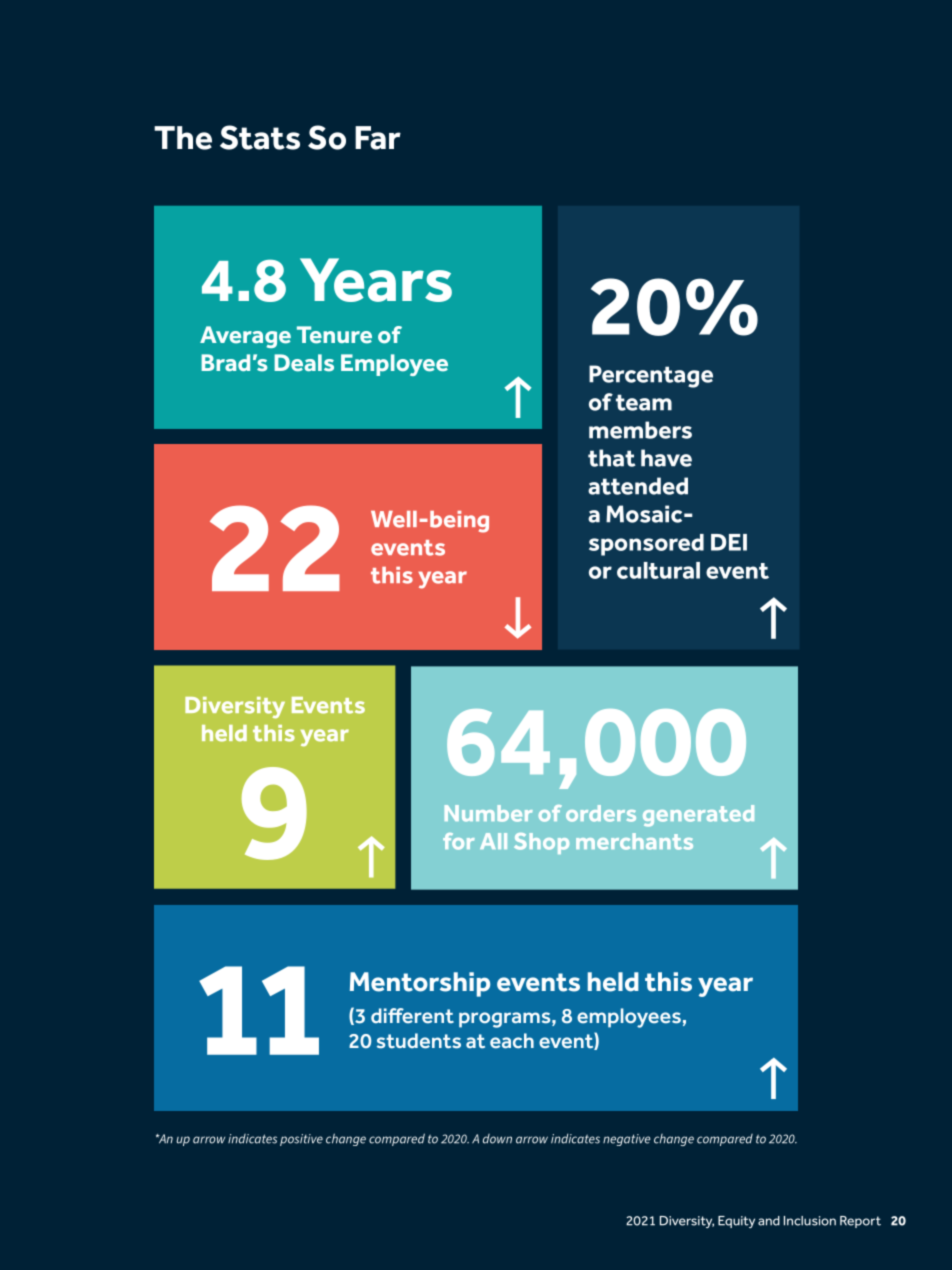  I want to click on Number, so click(489, 813).
